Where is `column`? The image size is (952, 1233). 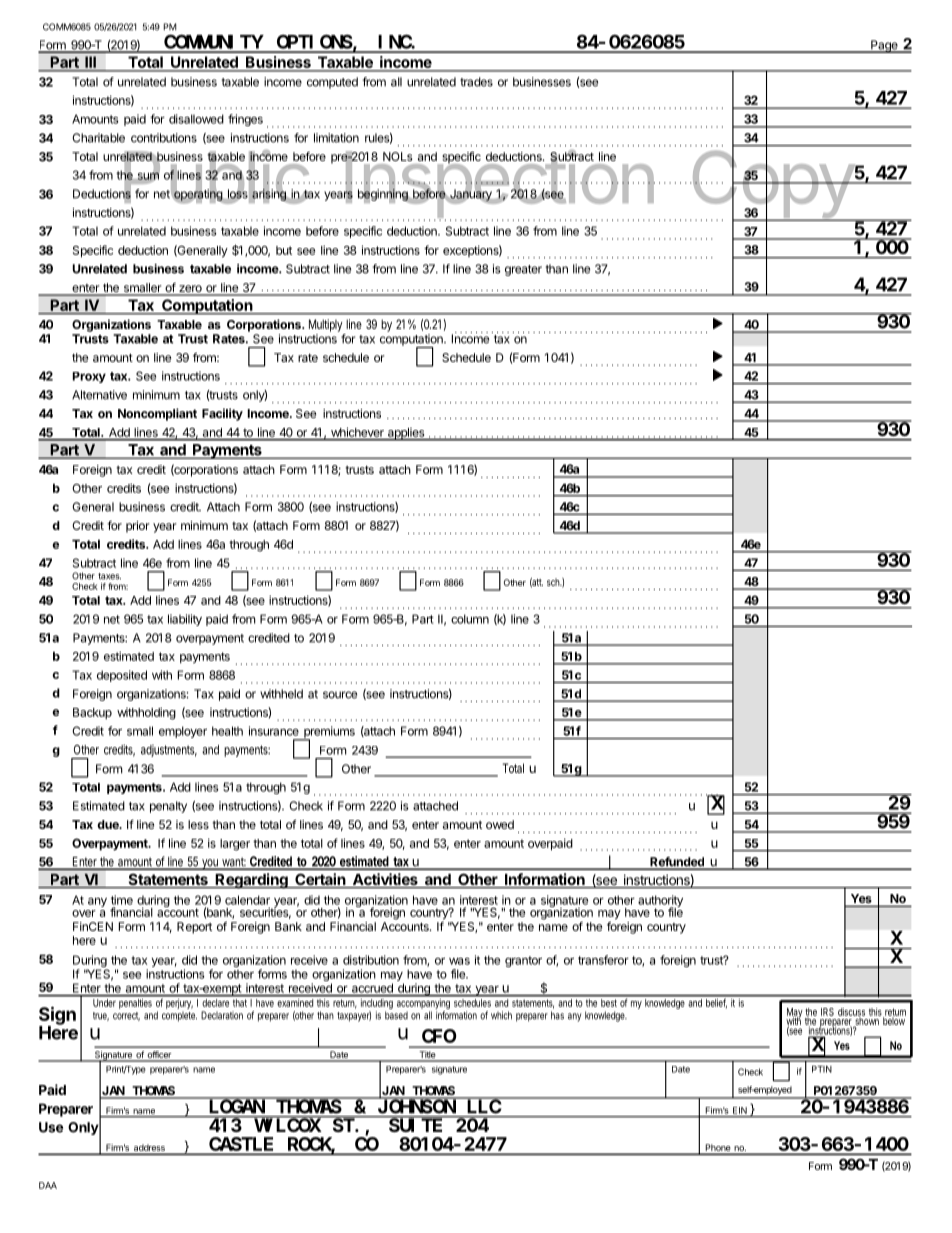
column is located at coordinates (470, 619).
